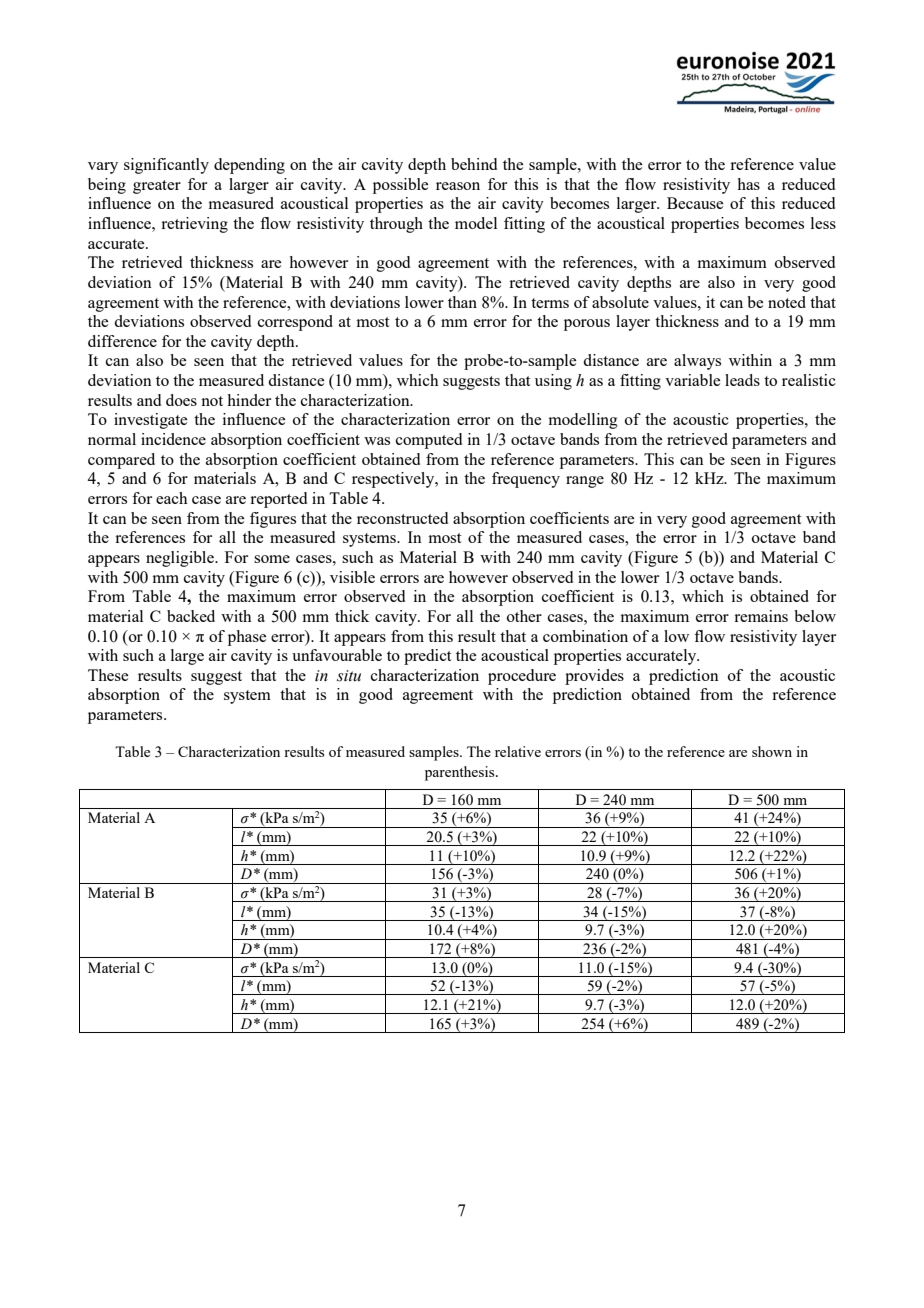  I want to click on range, so click(585, 482).
